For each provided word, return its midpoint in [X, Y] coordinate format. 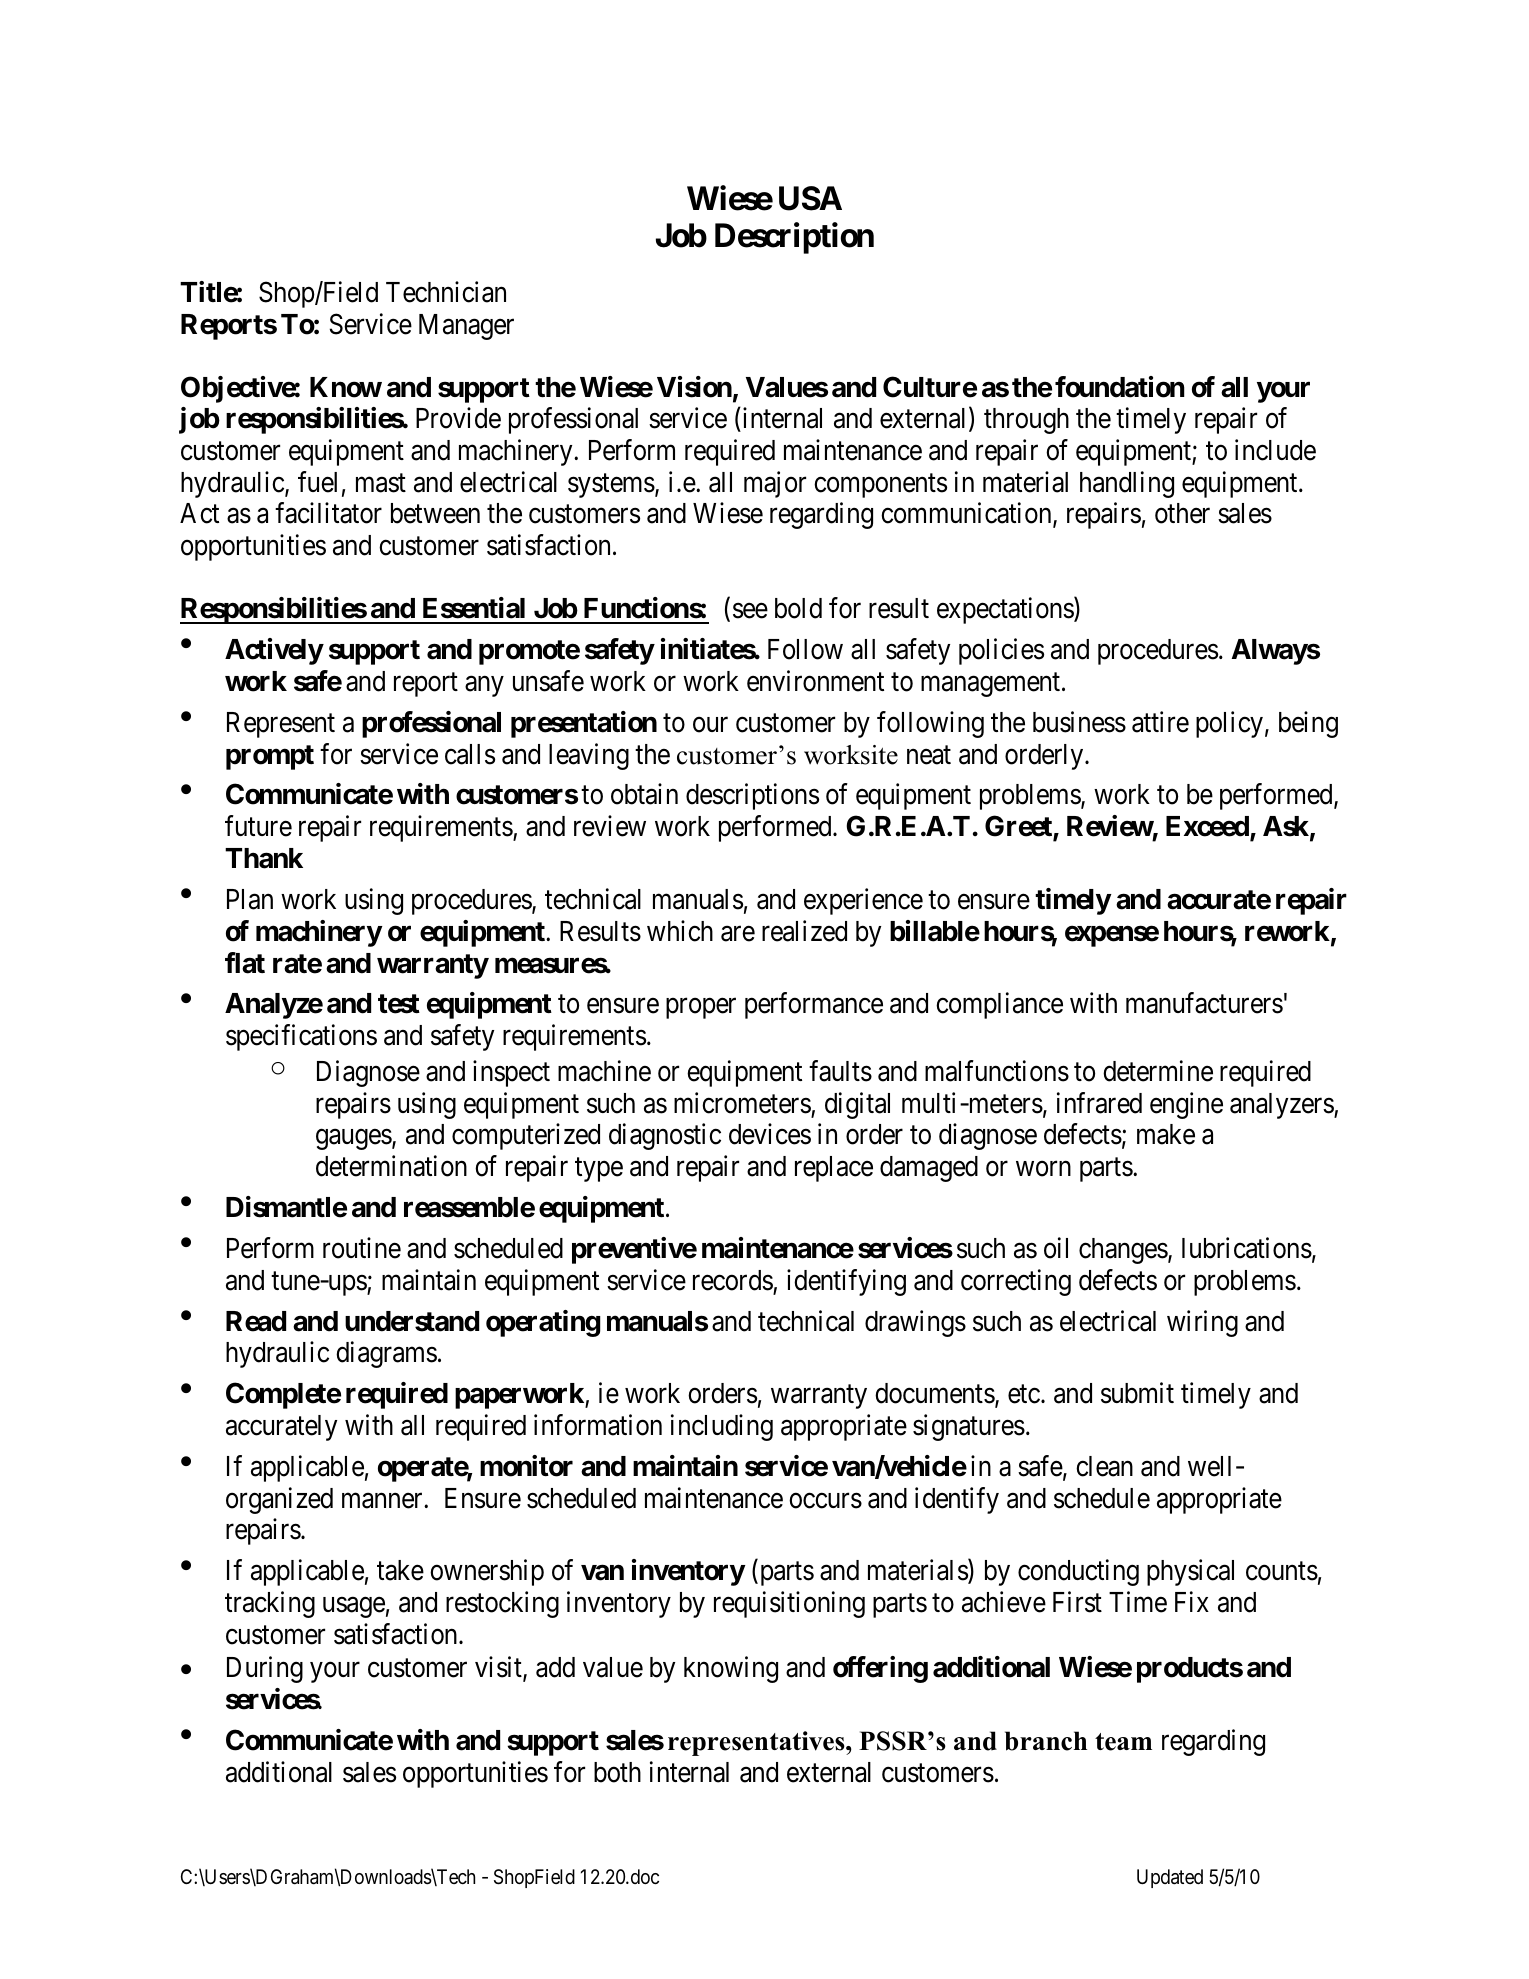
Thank [264, 858]
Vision [694, 387]
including [722, 1427]
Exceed [1208, 828]
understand [412, 1321]
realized [804, 931]
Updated [1170, 1878]
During [265, 1669]
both [617, 1772]
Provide [458, 418]
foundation [1120, 387]
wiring [1202, 1323]
